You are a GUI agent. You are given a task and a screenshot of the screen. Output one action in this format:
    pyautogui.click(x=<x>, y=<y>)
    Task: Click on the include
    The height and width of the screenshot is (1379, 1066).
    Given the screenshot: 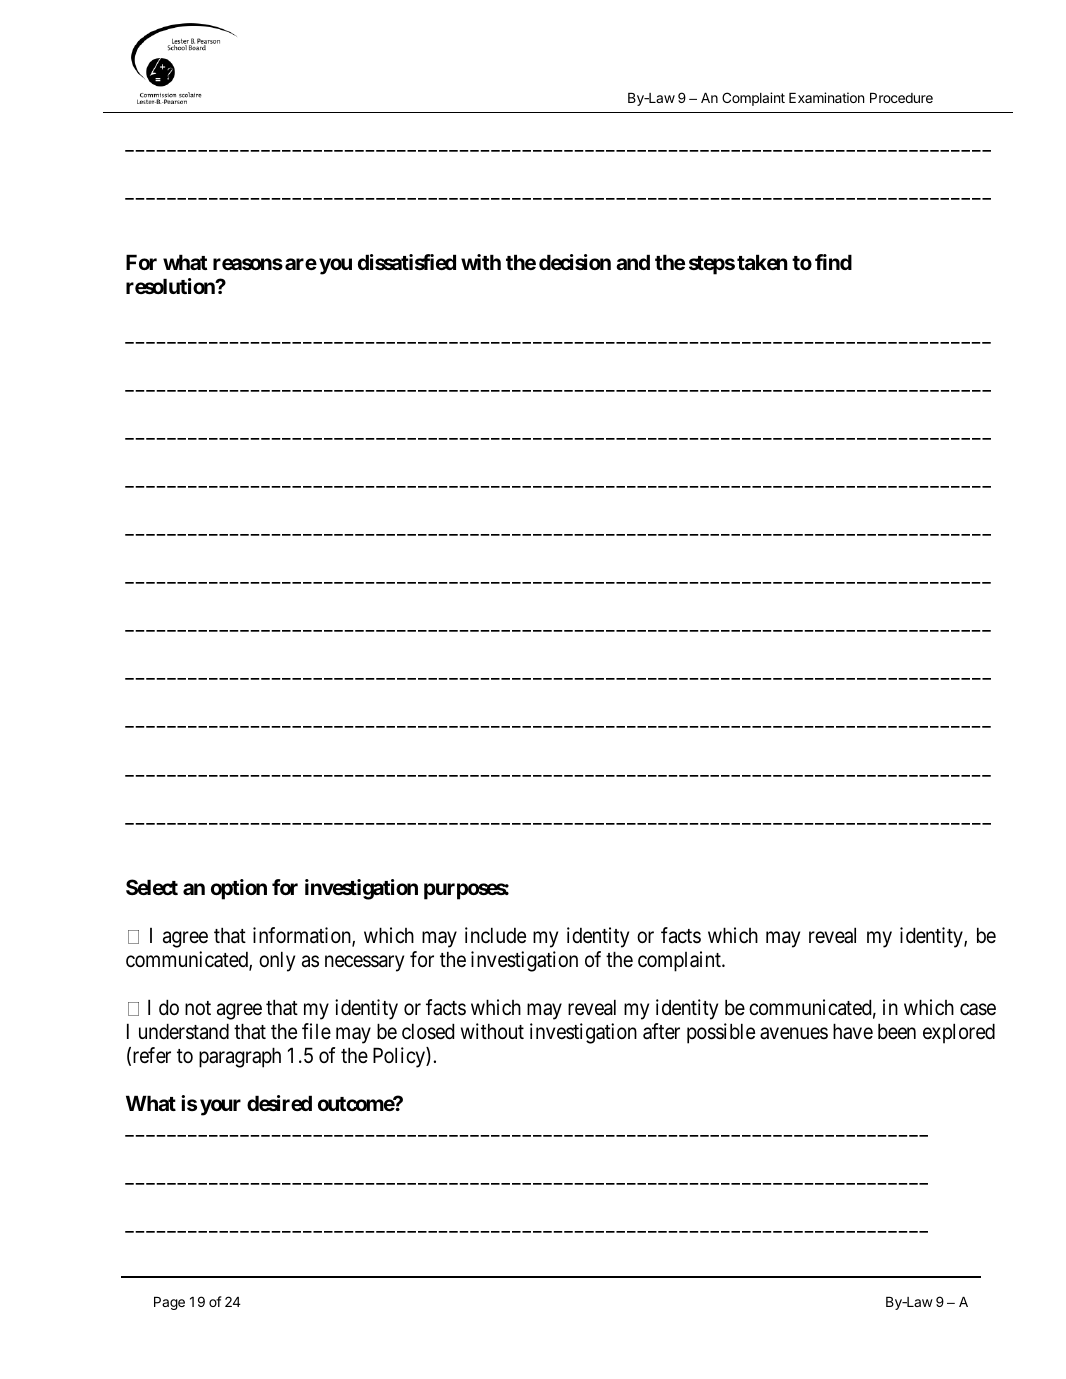 What is the action you would take?
    pyautogui.click(x=495, y=935)
